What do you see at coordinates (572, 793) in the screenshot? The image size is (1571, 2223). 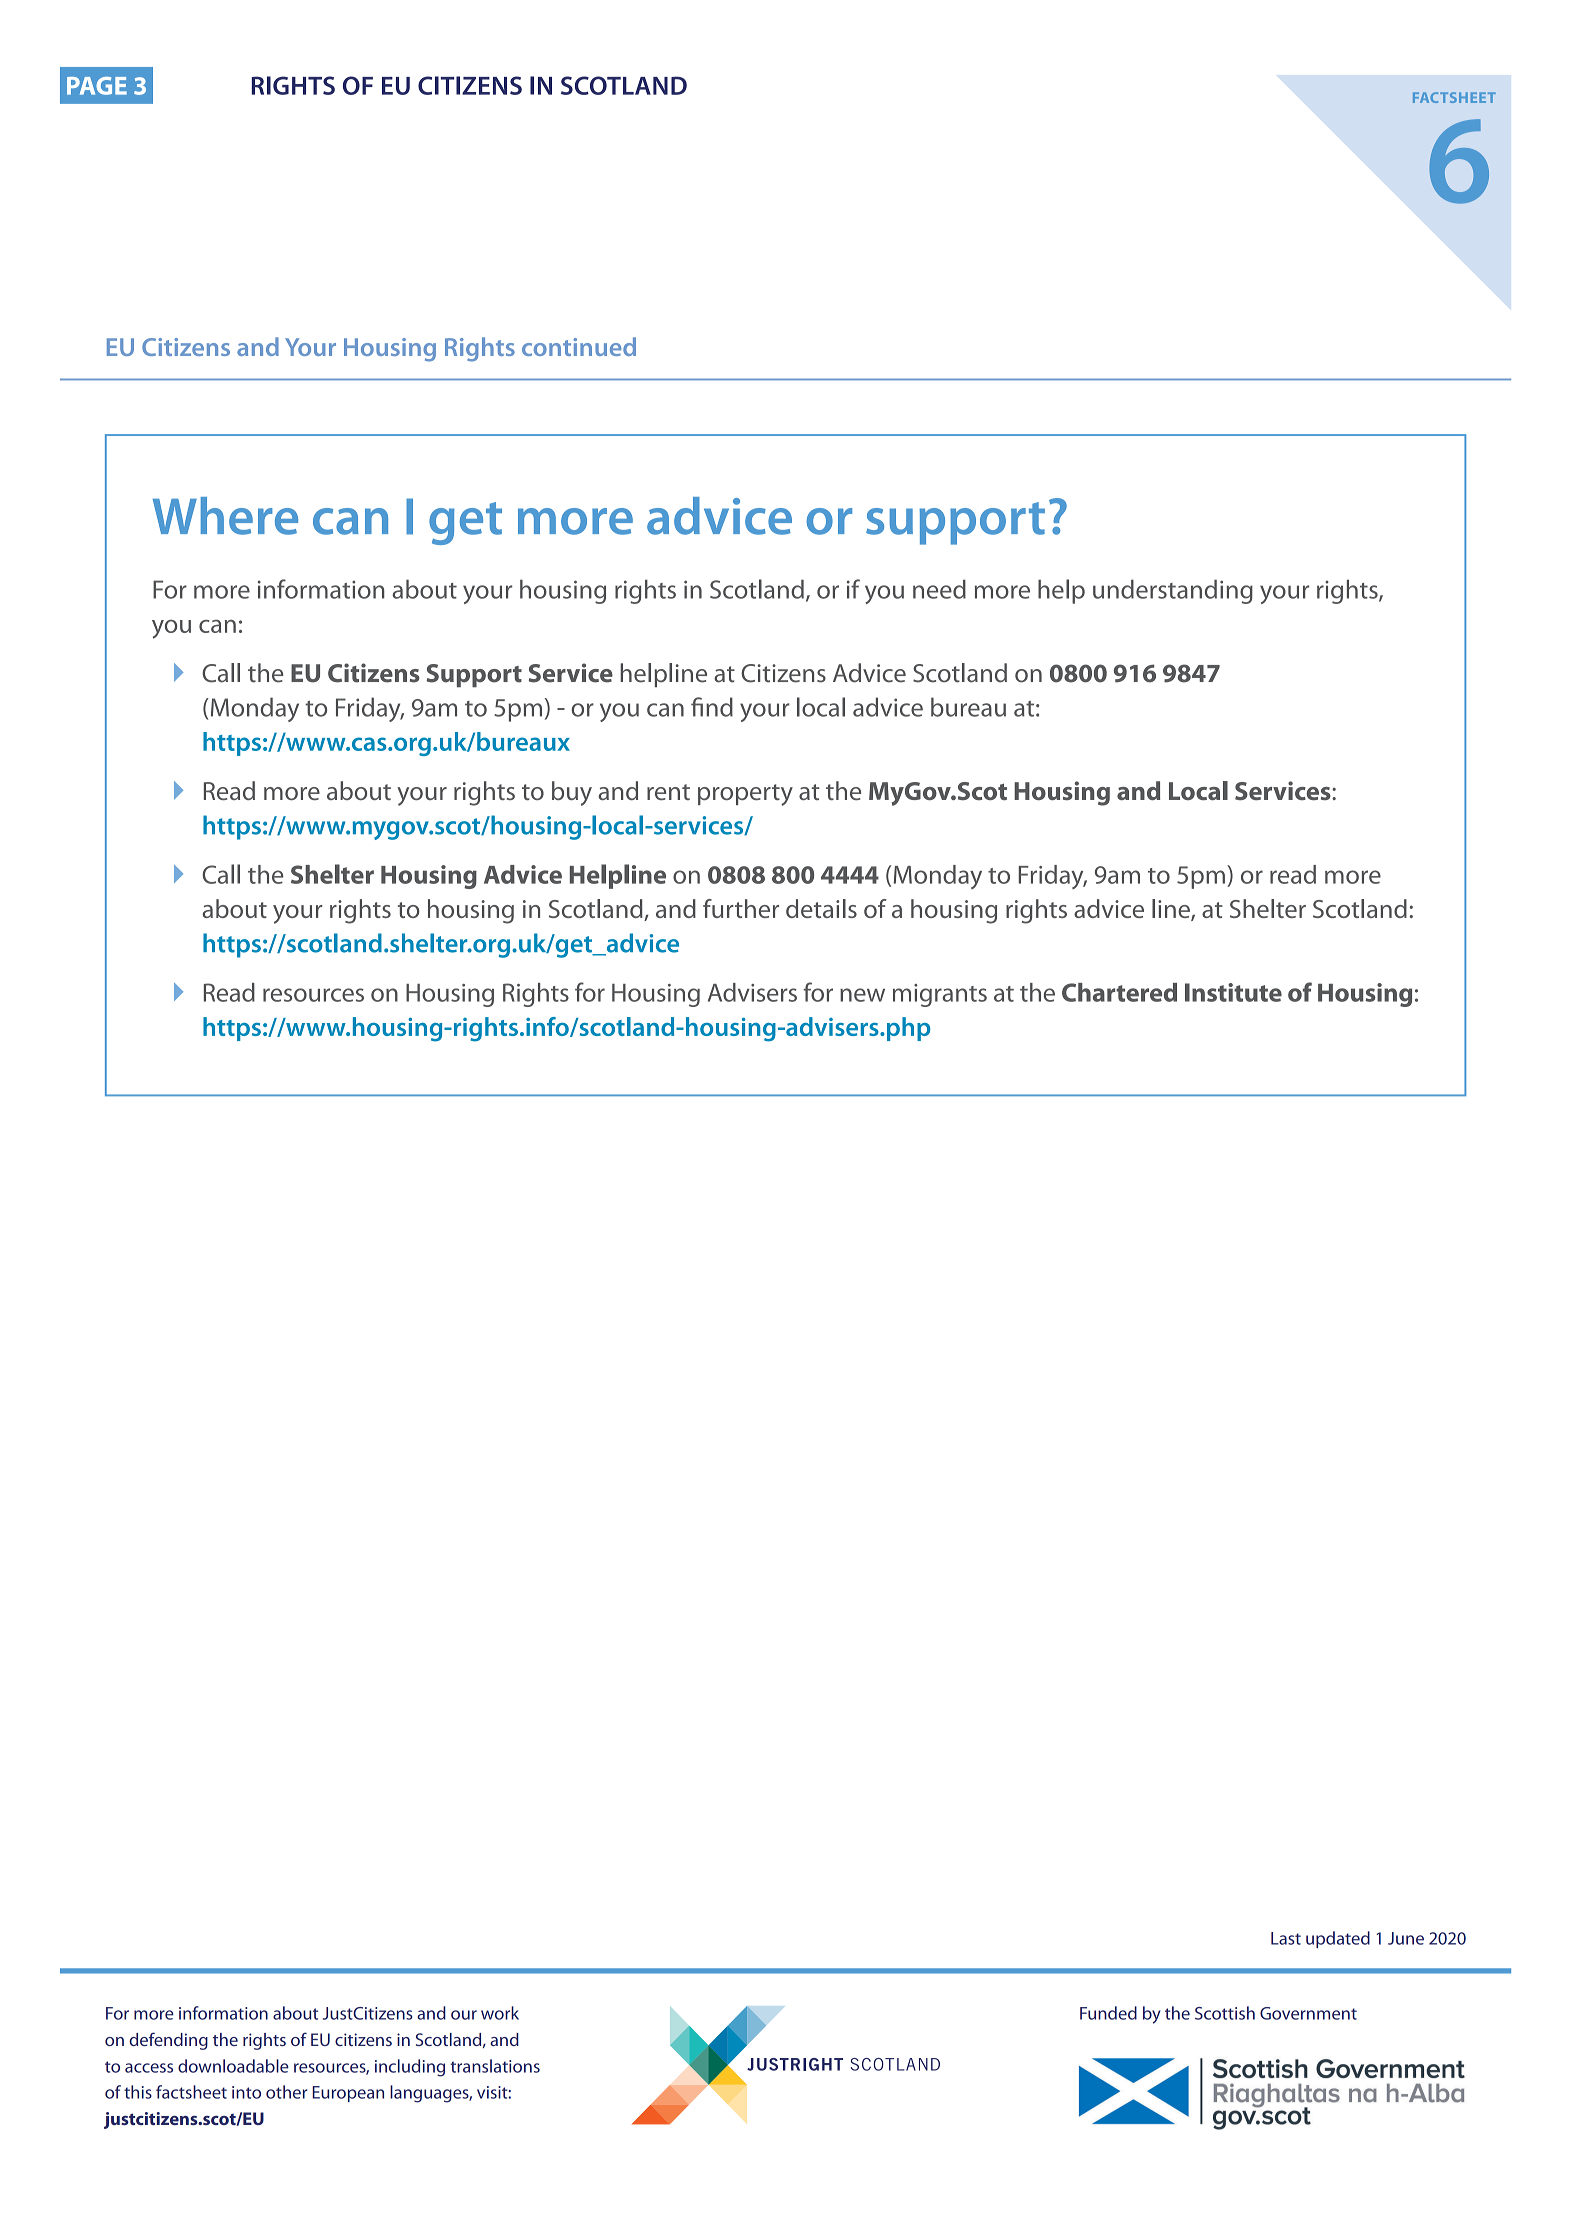 I see `buy` at bounding box center [572, 793].
